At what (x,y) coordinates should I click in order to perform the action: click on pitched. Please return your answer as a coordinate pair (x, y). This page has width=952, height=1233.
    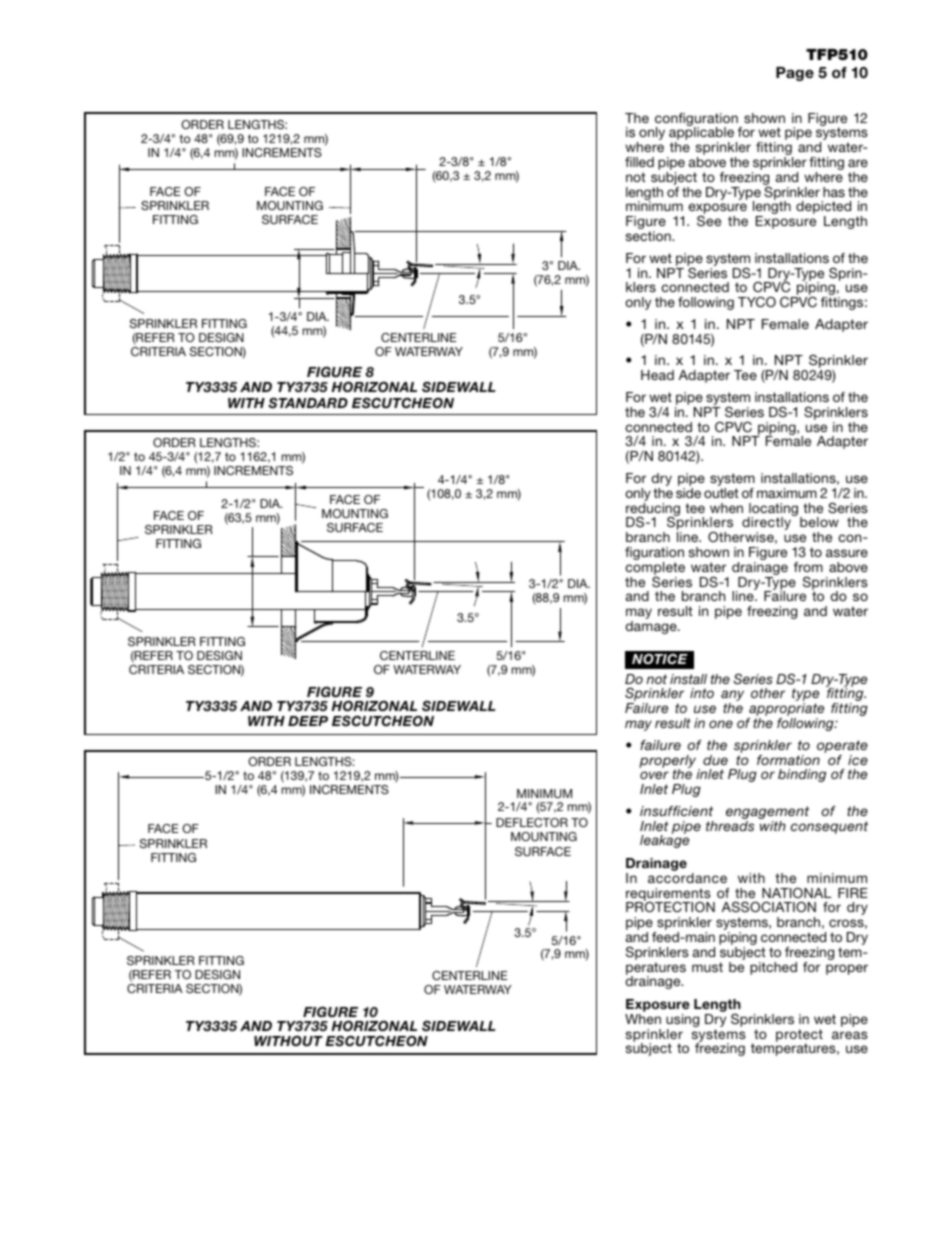
    Looking at the image, I should click on (773, 968).
